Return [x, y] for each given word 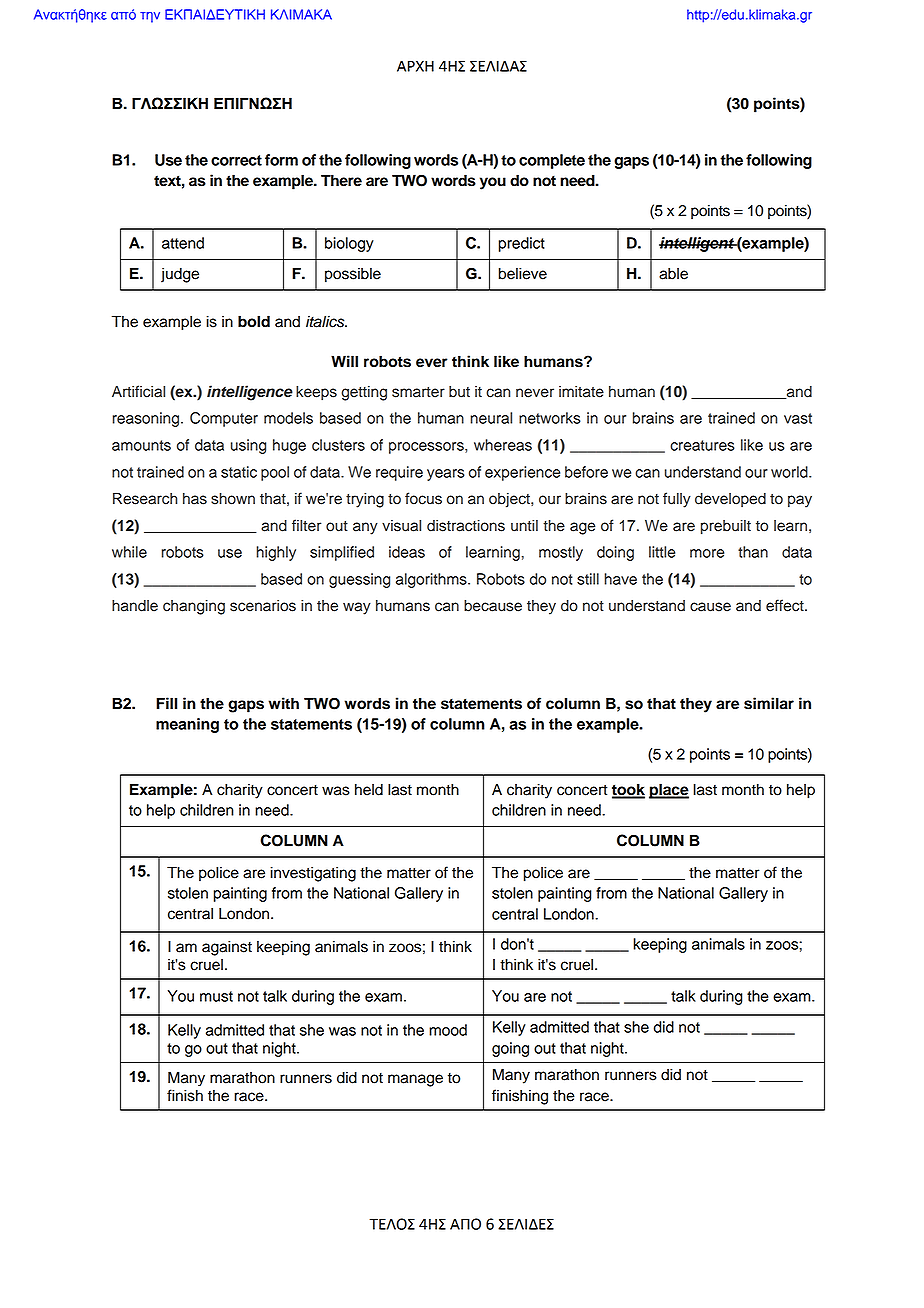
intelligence [250, 393]
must [216, 996]
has [195, 498]
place [669, 791]
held [369, 789]
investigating [313, 874]
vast [798, 418]
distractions [466, 525]
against [227, 948]
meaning [187, 725]
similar [769, 703]
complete [552, 161]
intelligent [697, 244]
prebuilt [726, 527]
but [459, 392]
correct [236, 160]
